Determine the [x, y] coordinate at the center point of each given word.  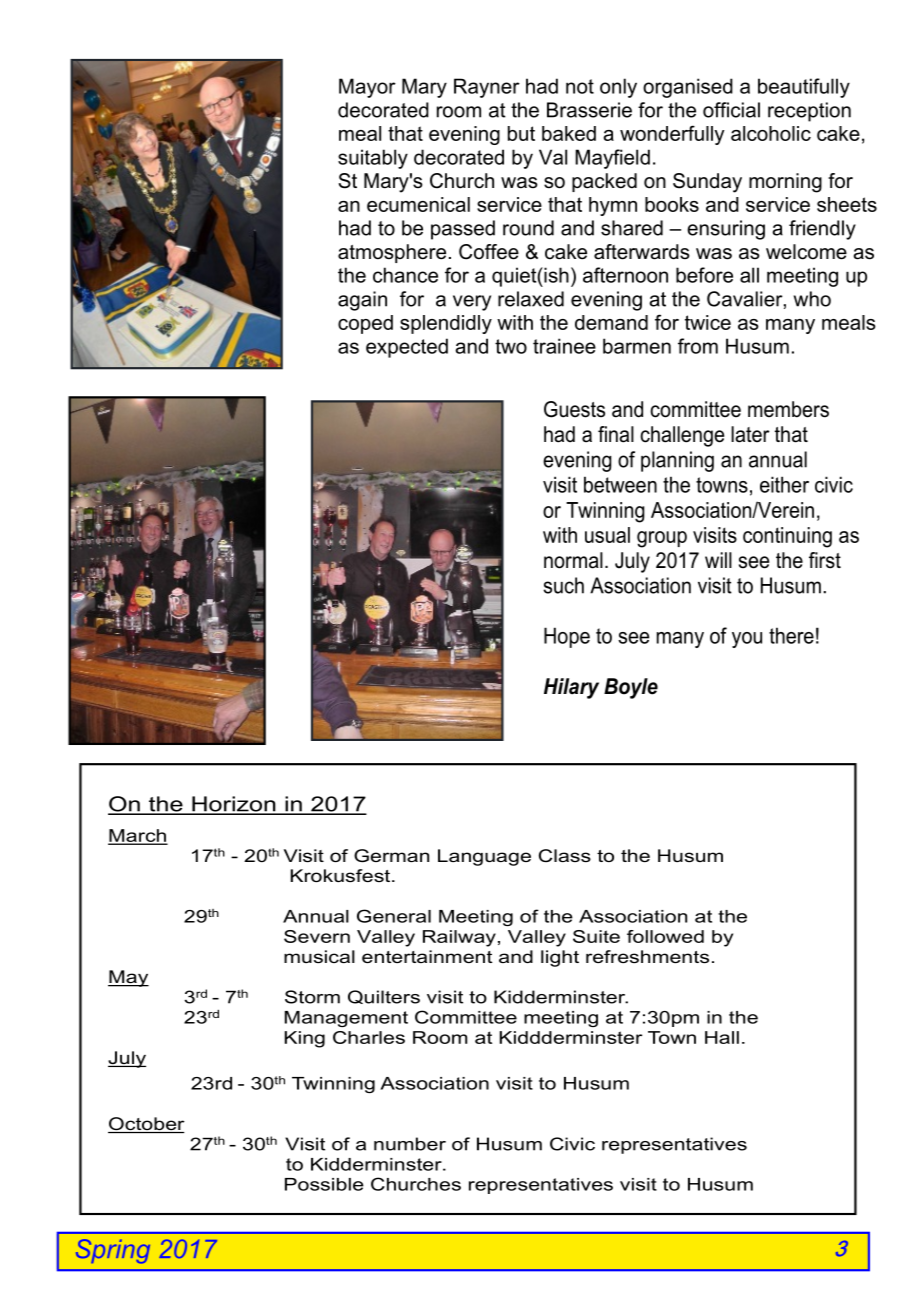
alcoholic [771, 133]
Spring [113, 1251]
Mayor [367, 88]
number [410, 1144]
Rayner [487, 88]
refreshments [647, 957]
